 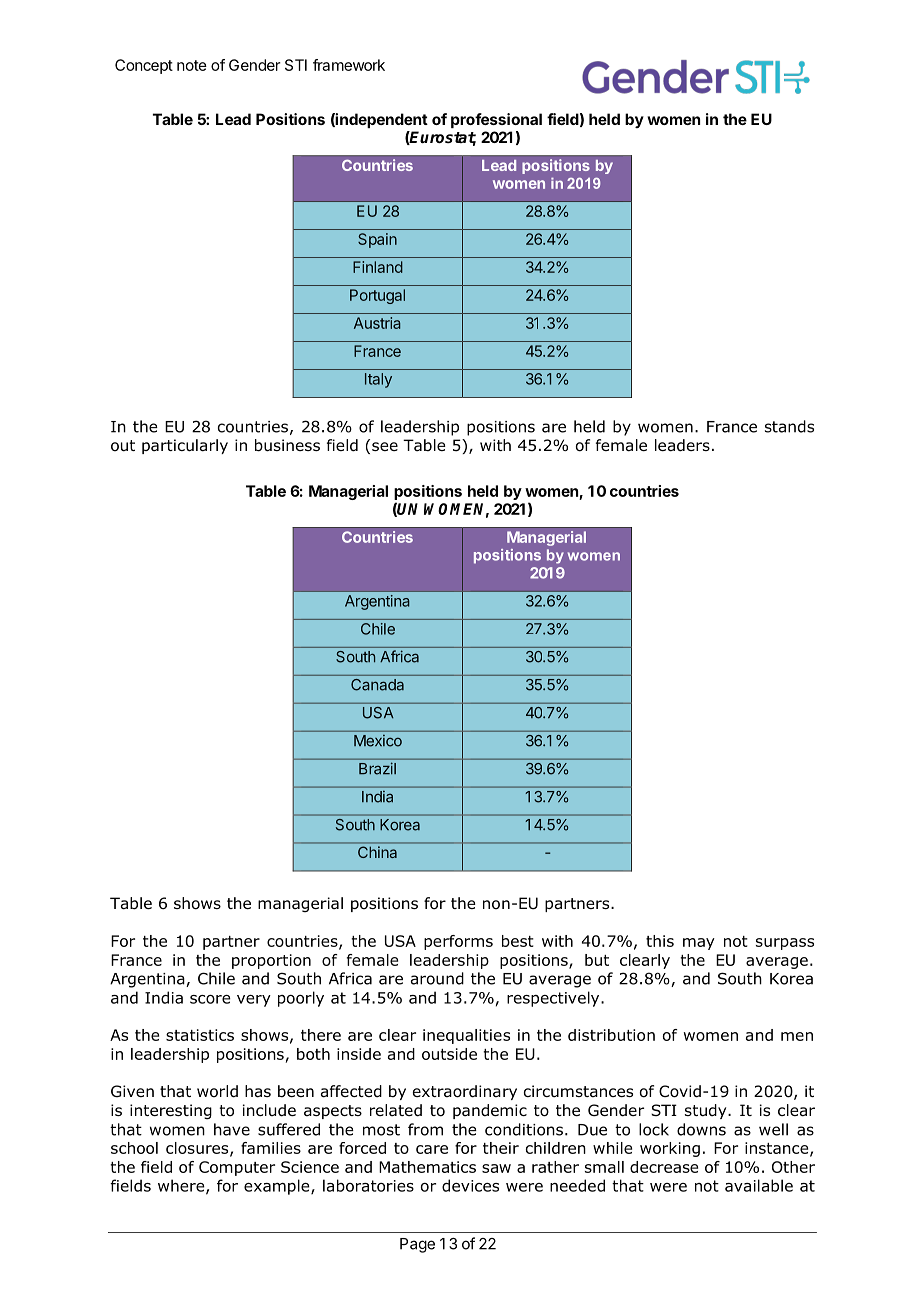 What do you see at coordinates (759, 1185) in the screenshot?
I see `available` at bounding box center [759, 1185].
